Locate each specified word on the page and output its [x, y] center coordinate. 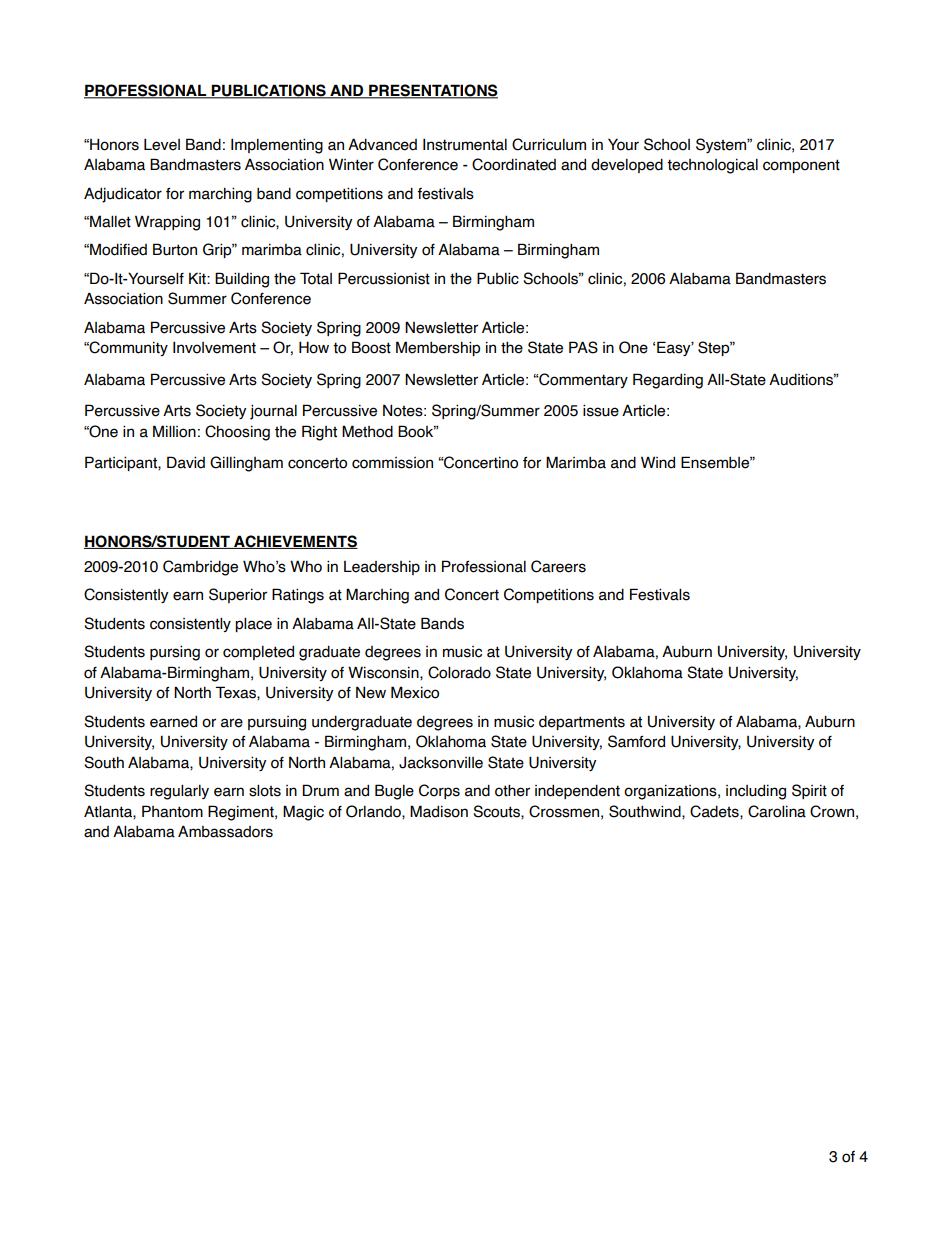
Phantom [172, 811]
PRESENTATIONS [432, 91]
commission [392, 463]
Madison [439, 811]
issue [601, 410]
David [186, 462]
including [756, 792]
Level [162, 144]
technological [712, 166]
